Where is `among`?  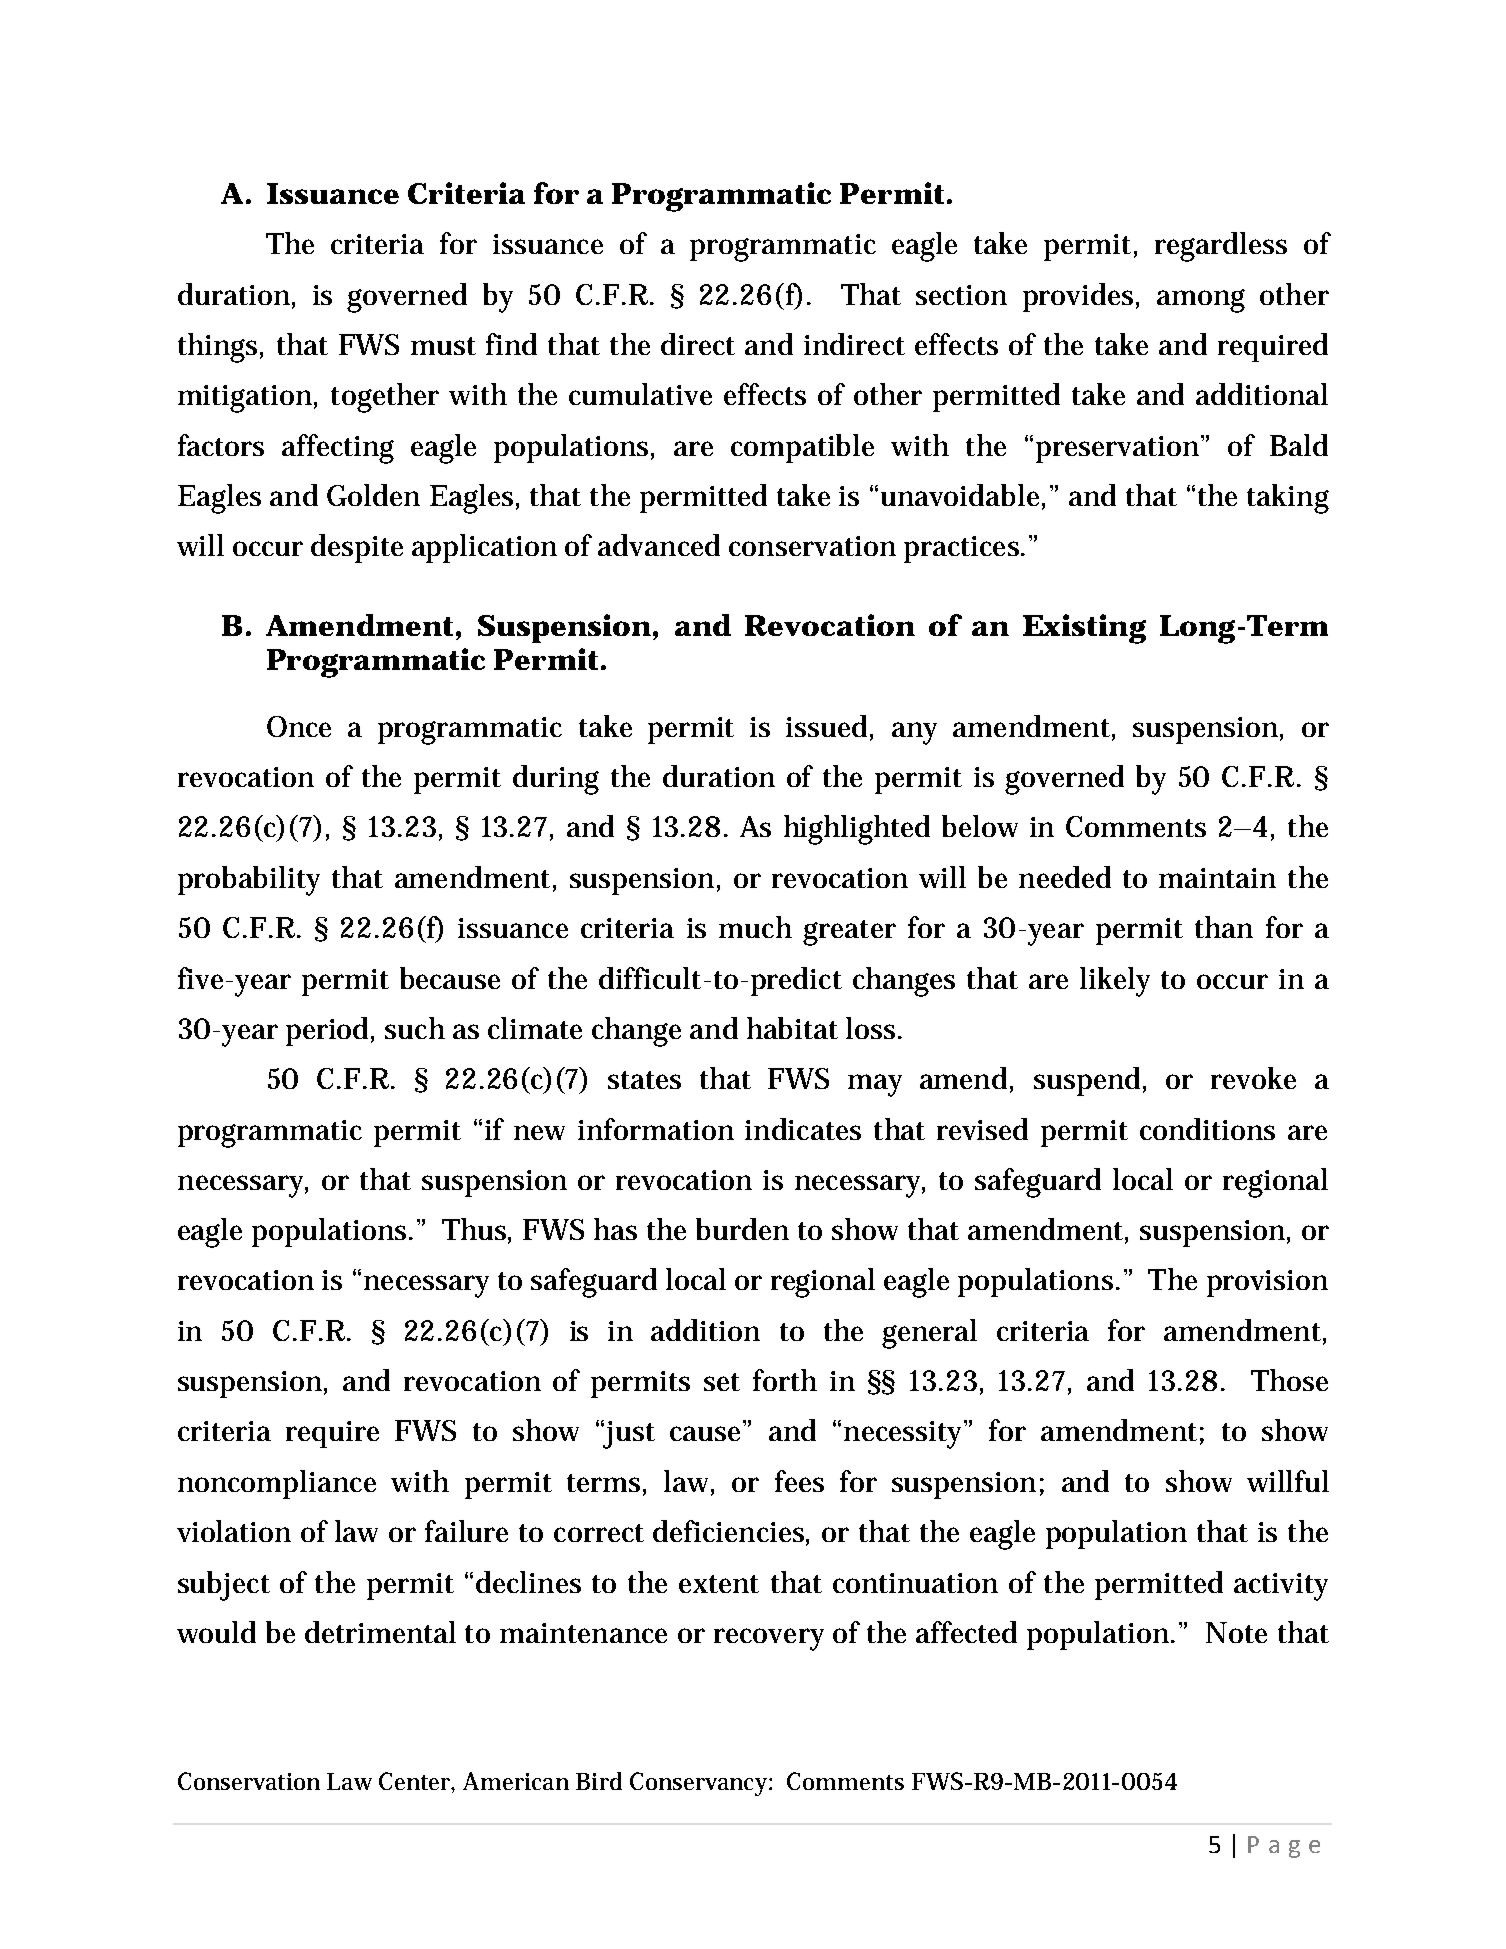
among is located at coordinates (1201, 301).
